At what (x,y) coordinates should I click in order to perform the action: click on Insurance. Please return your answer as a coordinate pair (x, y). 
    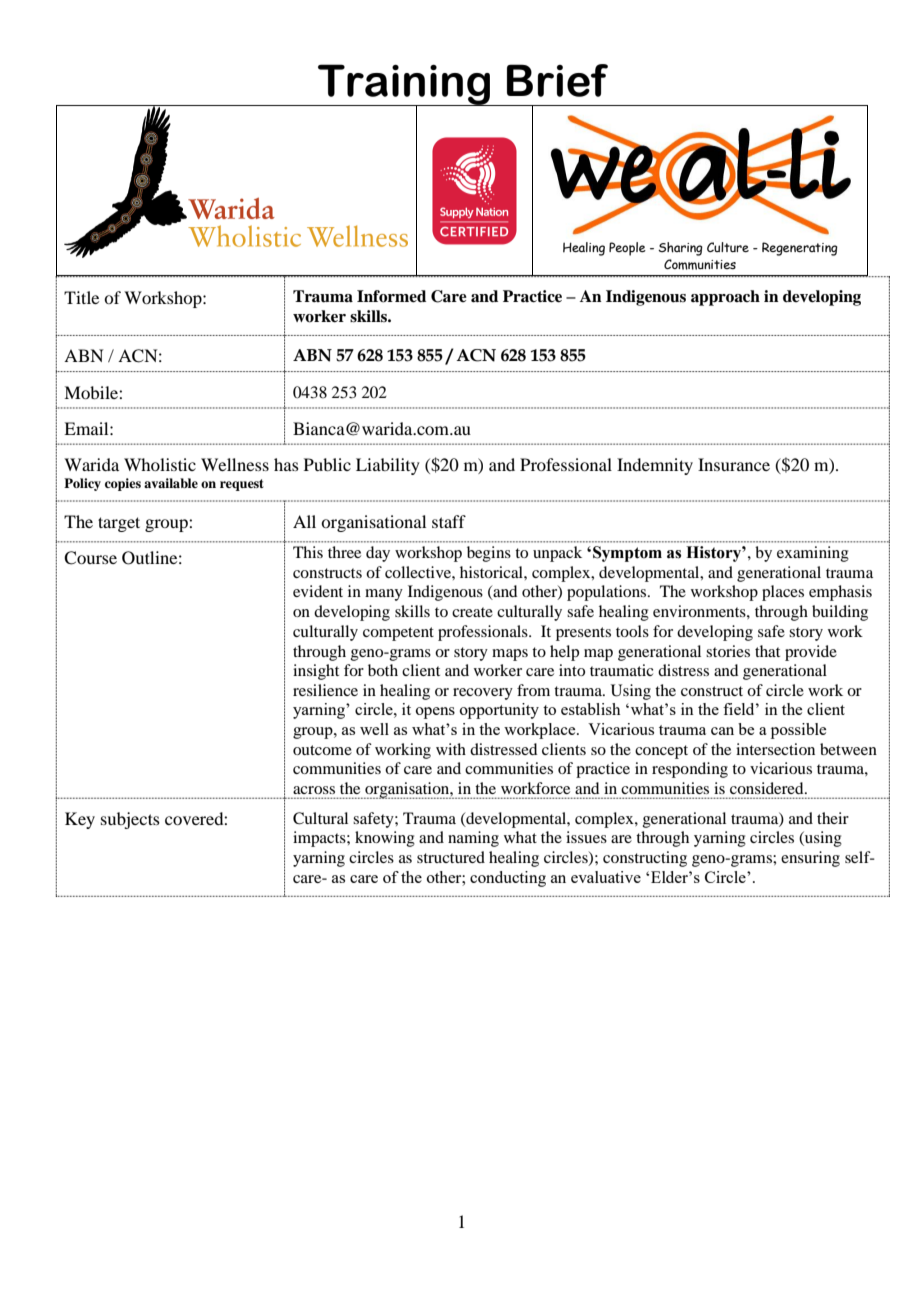
    Looking at the image, I should click on (734, 464).
